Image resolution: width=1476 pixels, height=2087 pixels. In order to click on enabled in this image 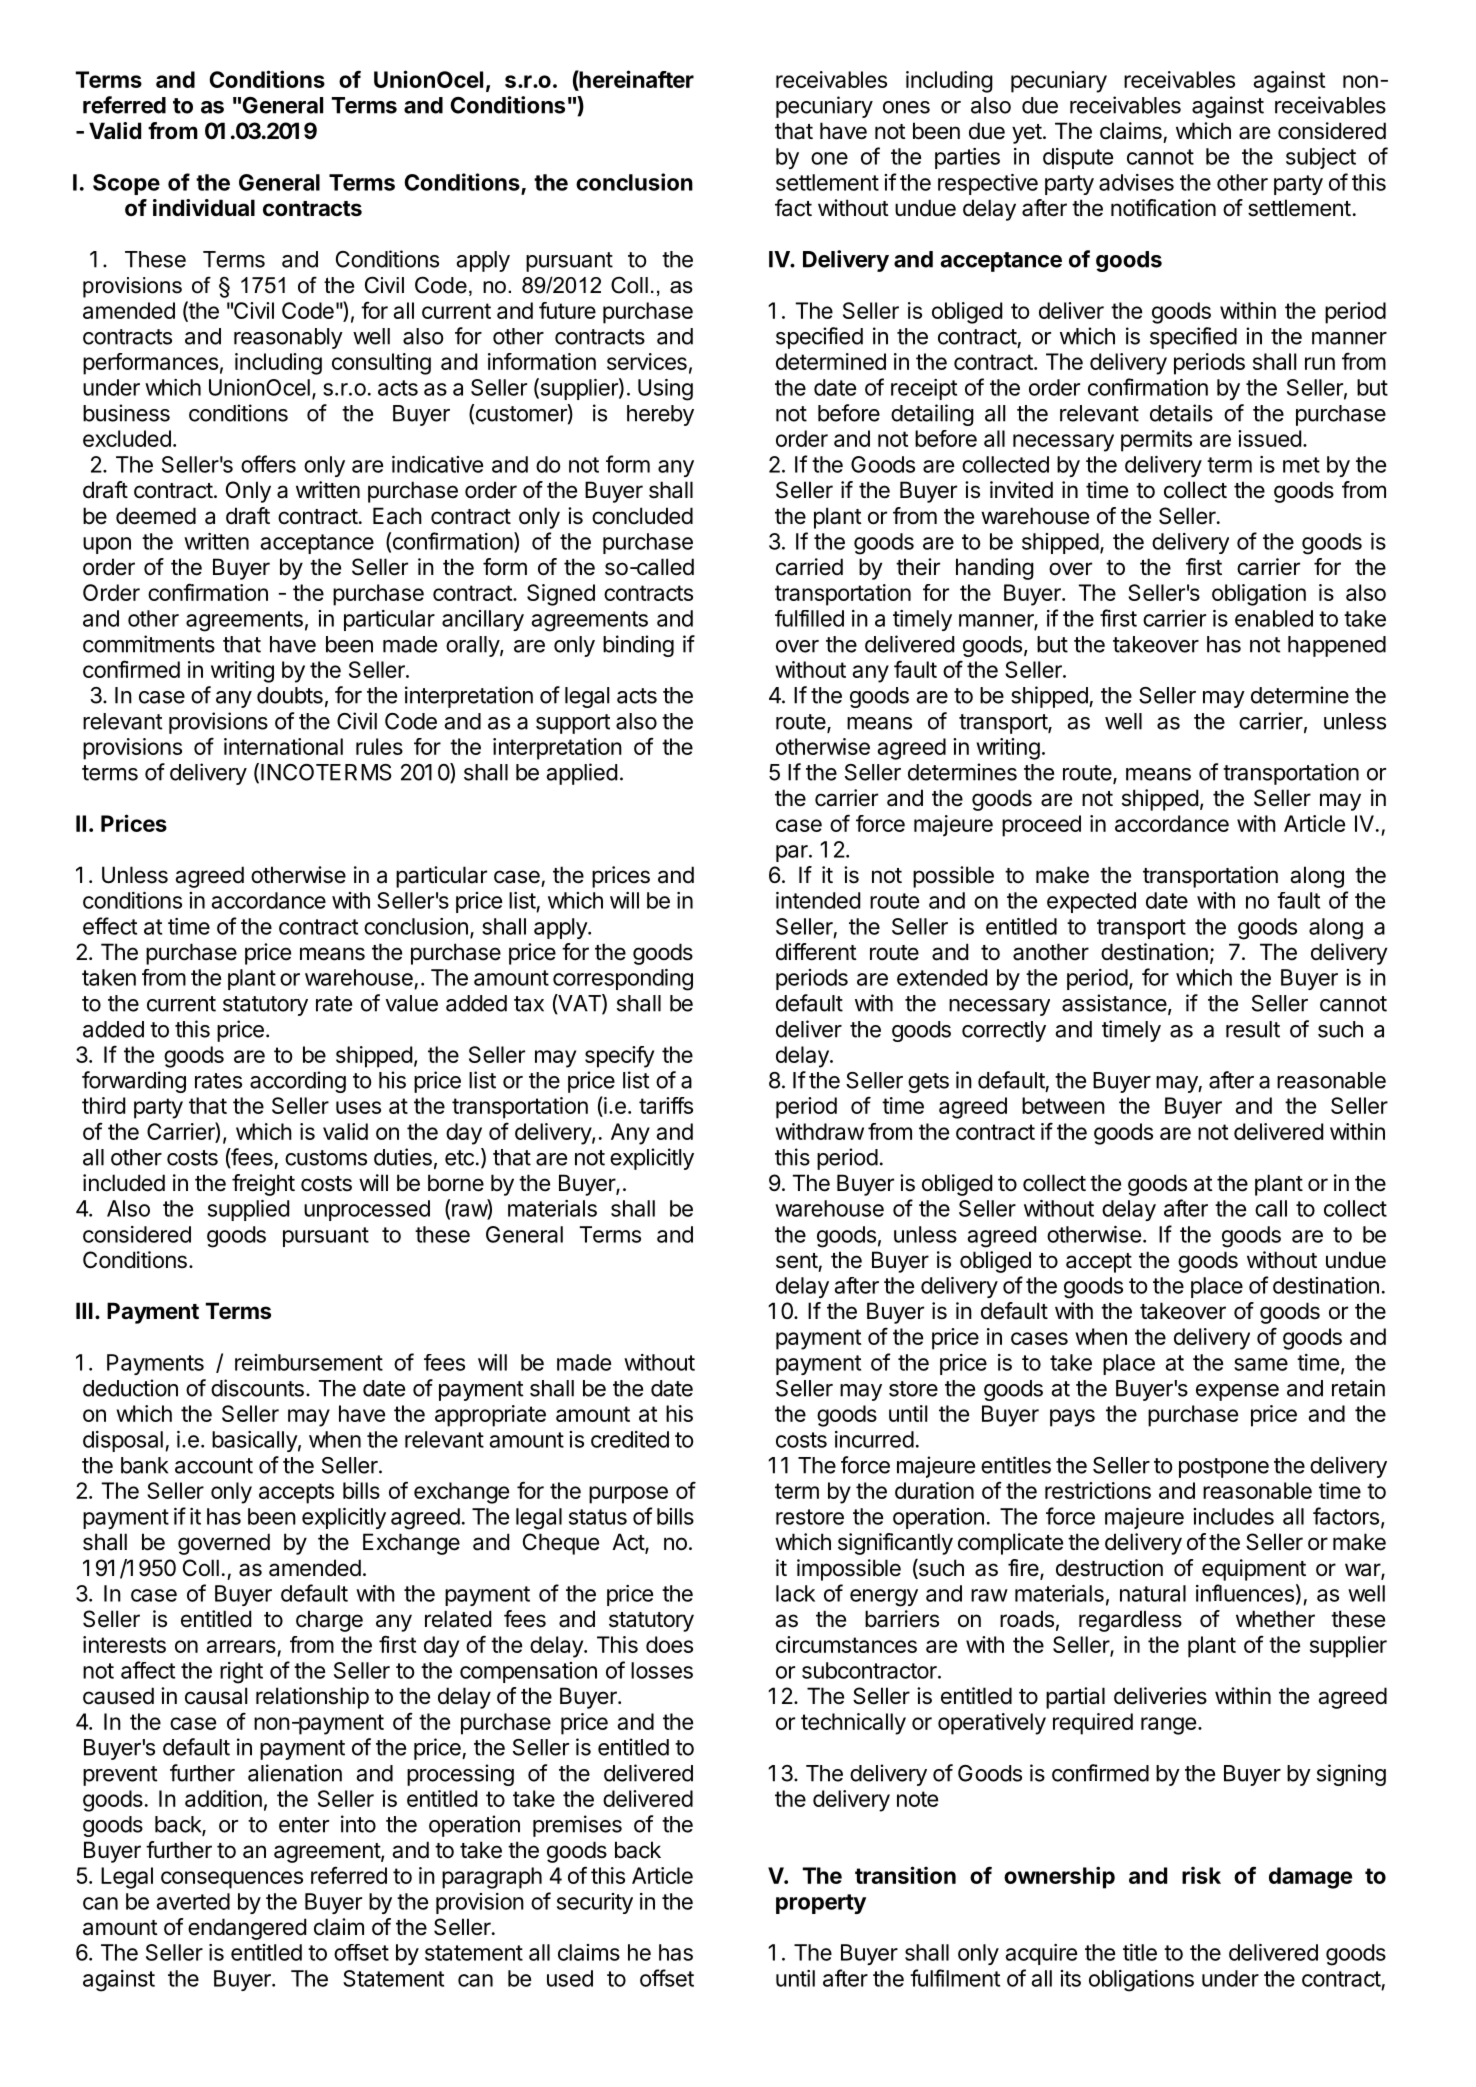, I will do `click(1274, 618)`.
